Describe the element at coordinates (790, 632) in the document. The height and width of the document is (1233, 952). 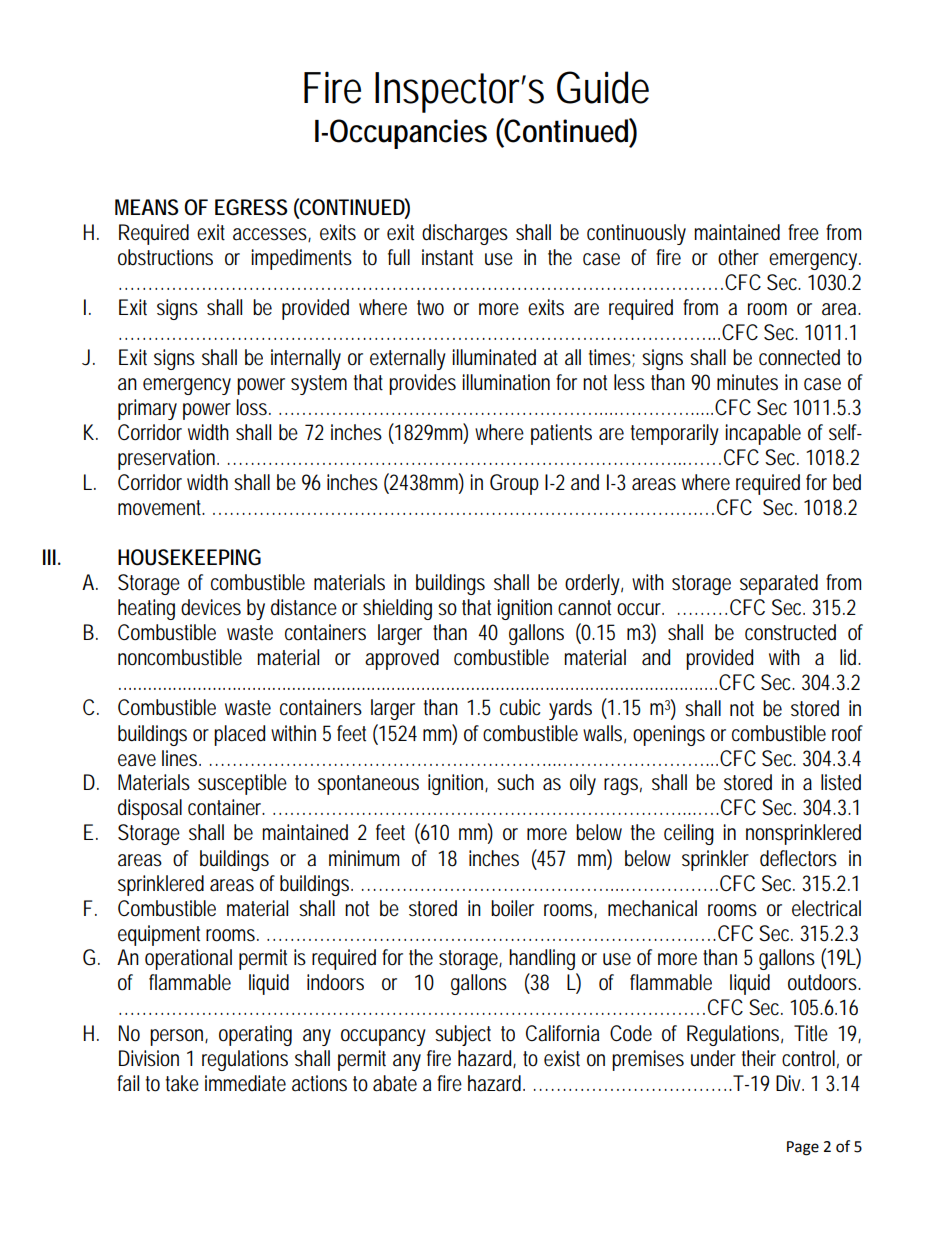
I see `constructed` at that location.
